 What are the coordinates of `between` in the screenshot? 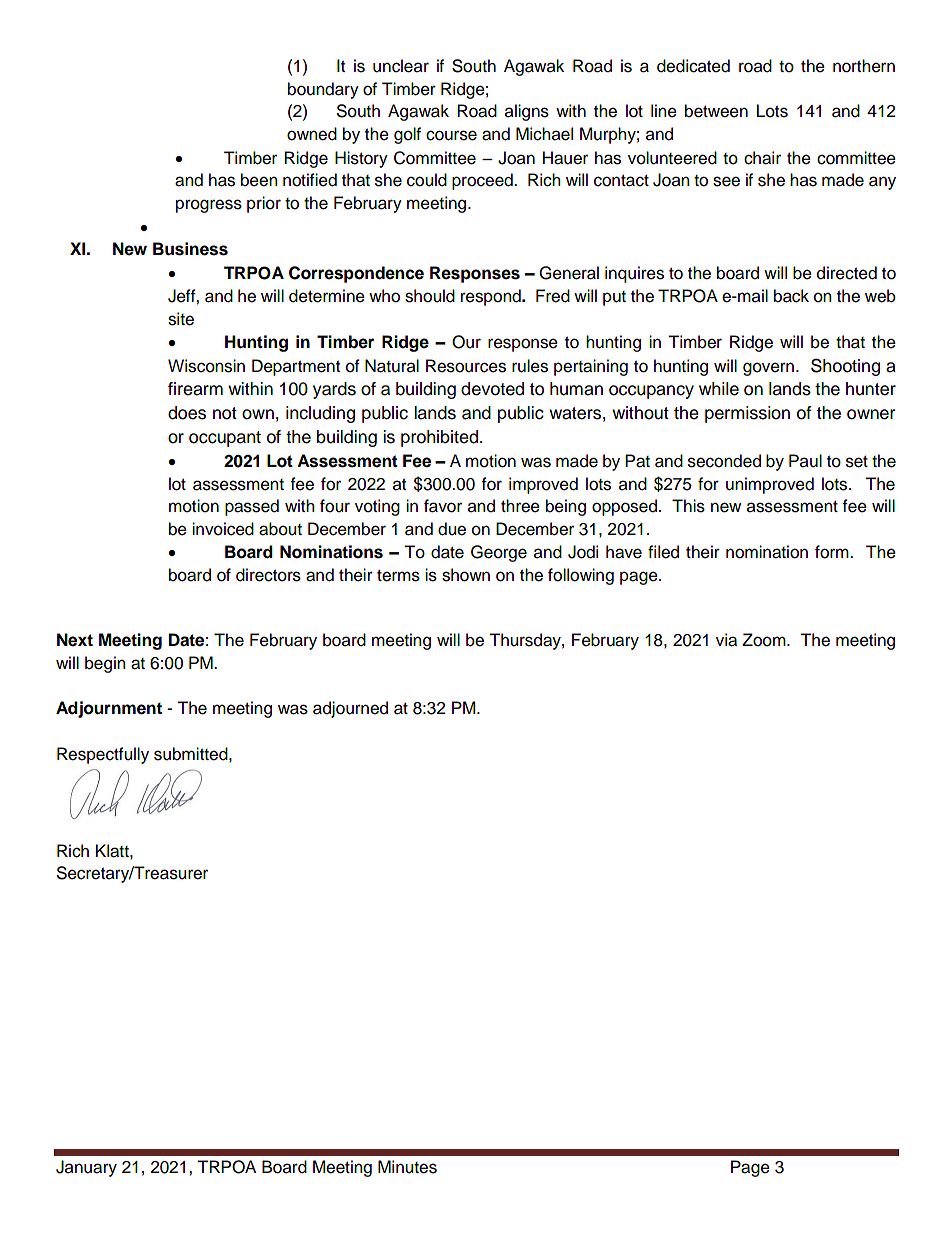 It's located at (716, 111).
